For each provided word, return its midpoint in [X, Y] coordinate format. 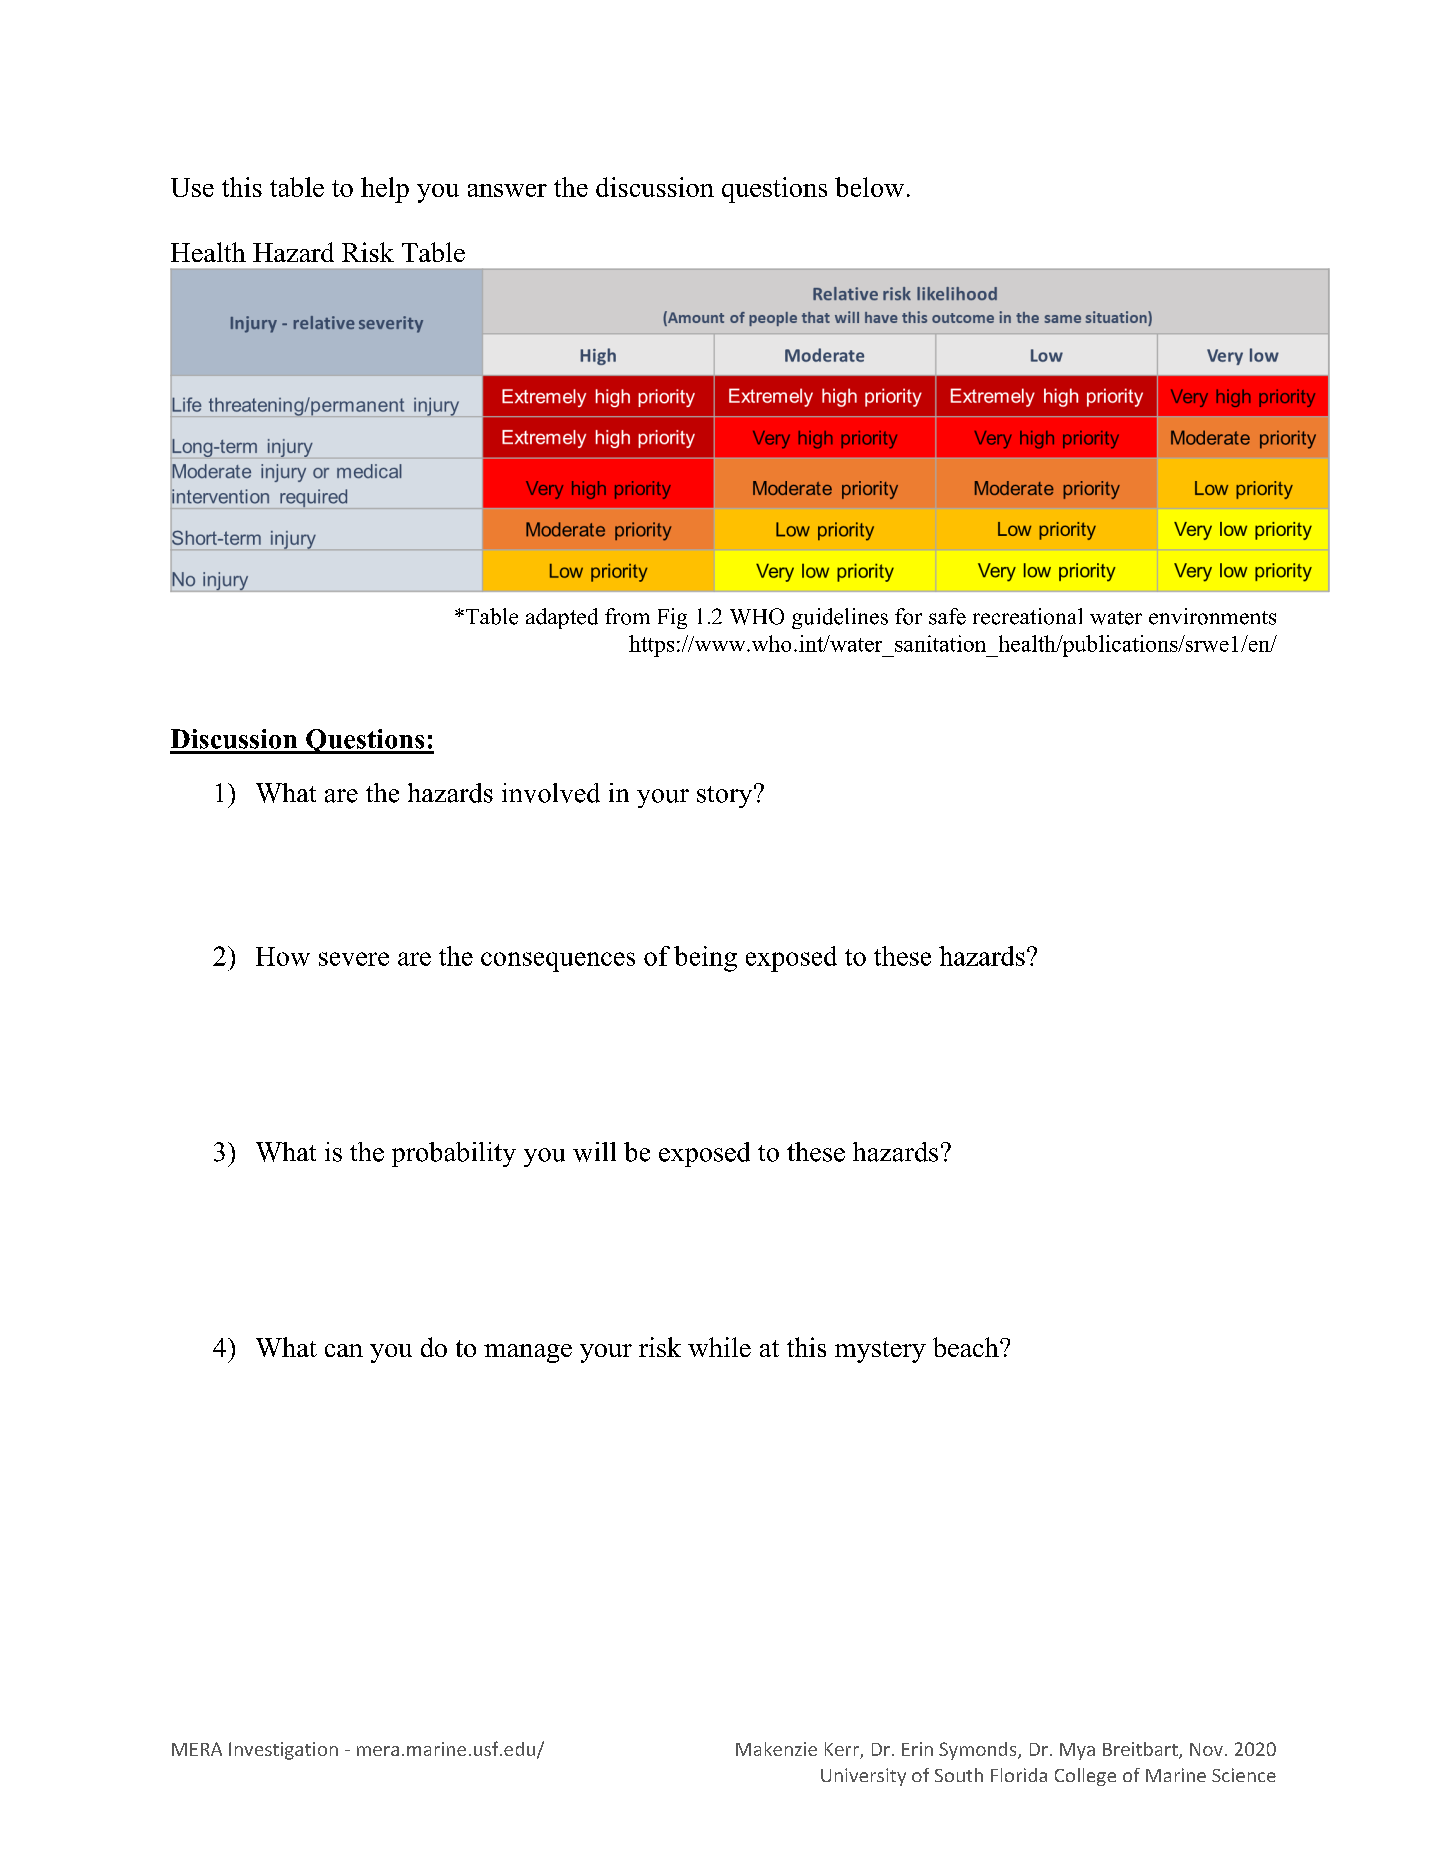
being [705, 959]
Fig [672, 618]
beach [967, 1347]
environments [1212, 616]
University [863, 1777]
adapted [562, 618]
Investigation [283, 1751]
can [344, 1350]
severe [354, 959]
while [719, 1347]
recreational [1027, 616]
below [869, 187]
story [726, 796]
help [385, 190]
